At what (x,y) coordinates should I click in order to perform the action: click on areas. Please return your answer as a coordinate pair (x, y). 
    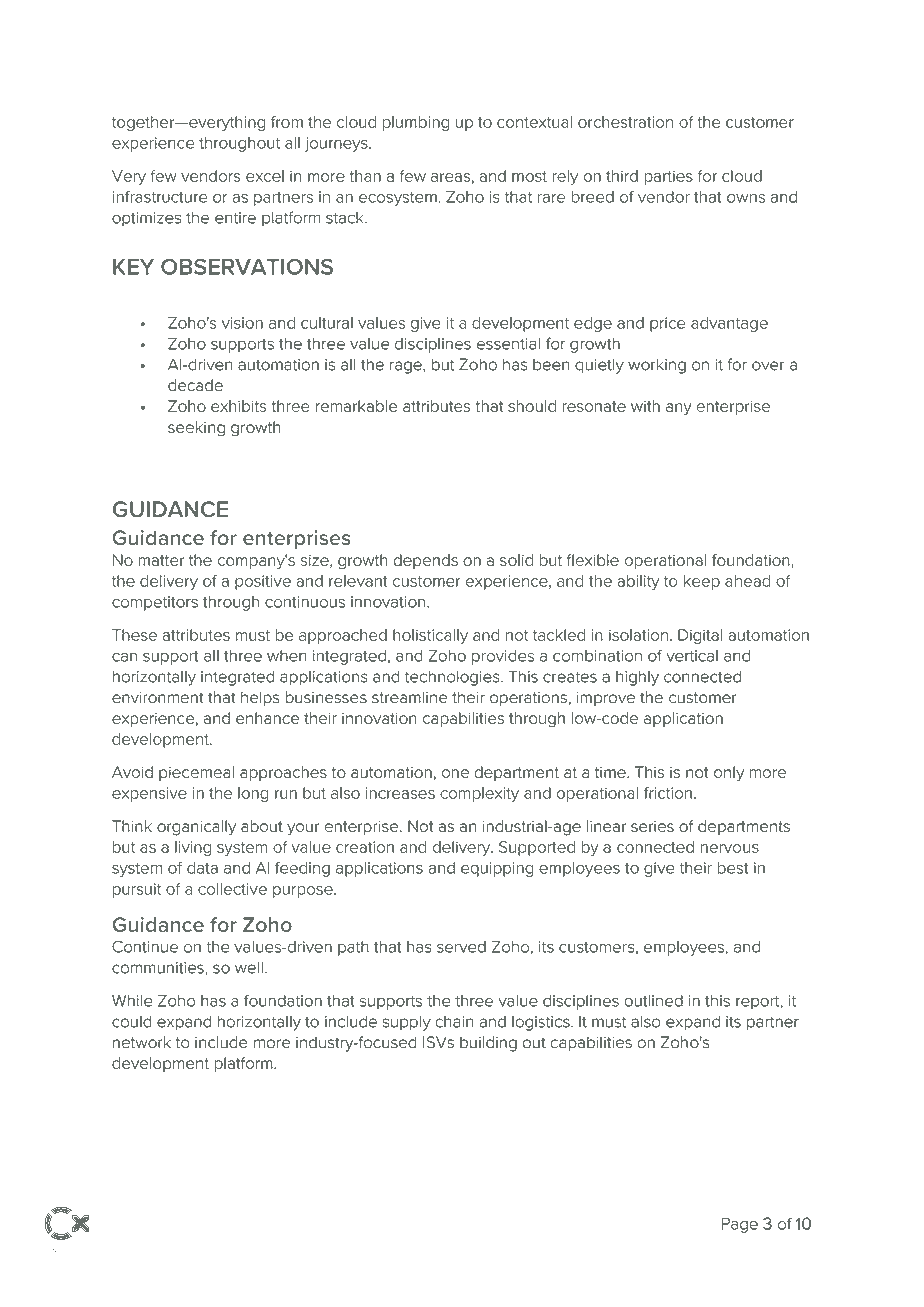
    Looking at the image, I should click on (450, 177).
